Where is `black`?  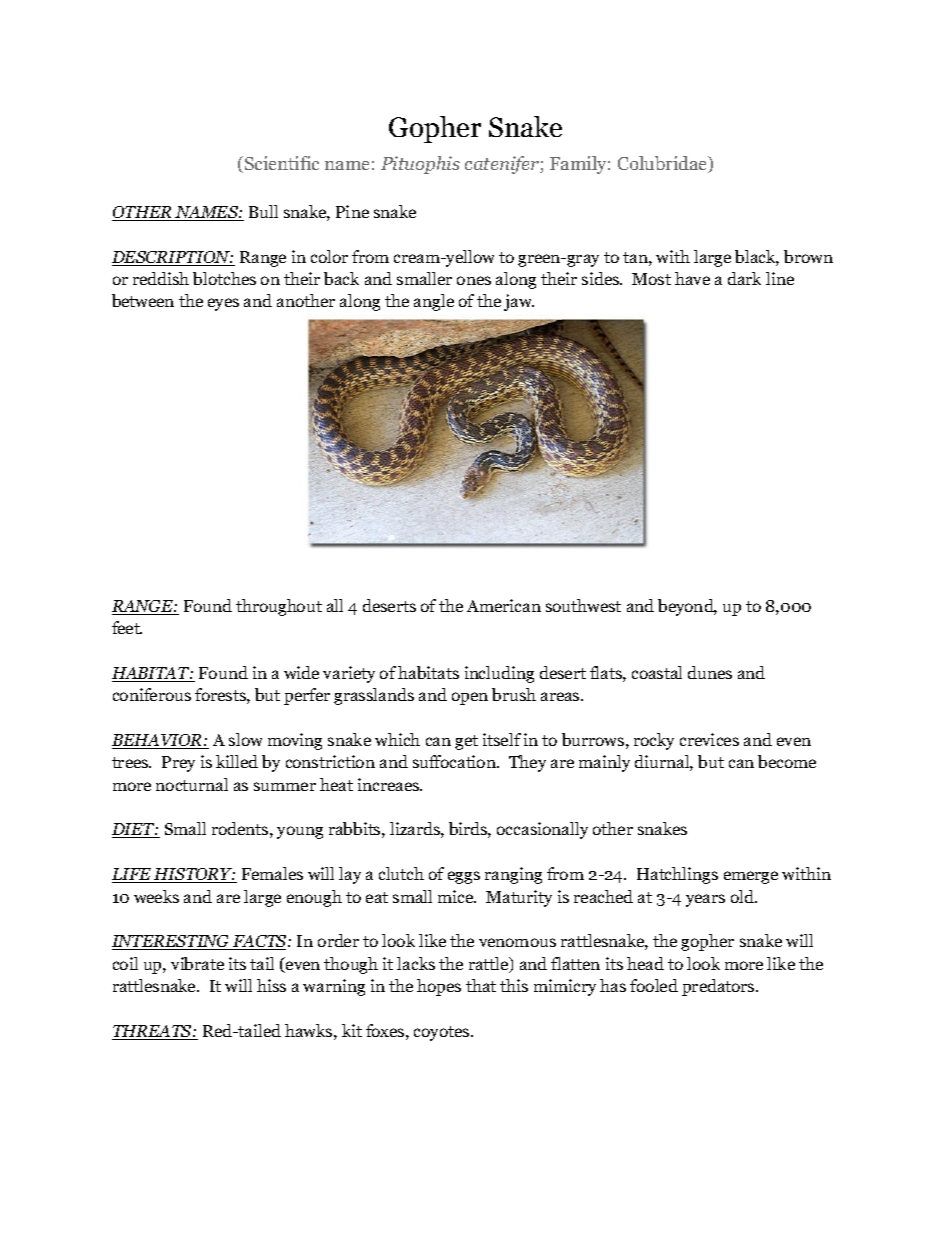 black is located at coordinates (757, 258).
